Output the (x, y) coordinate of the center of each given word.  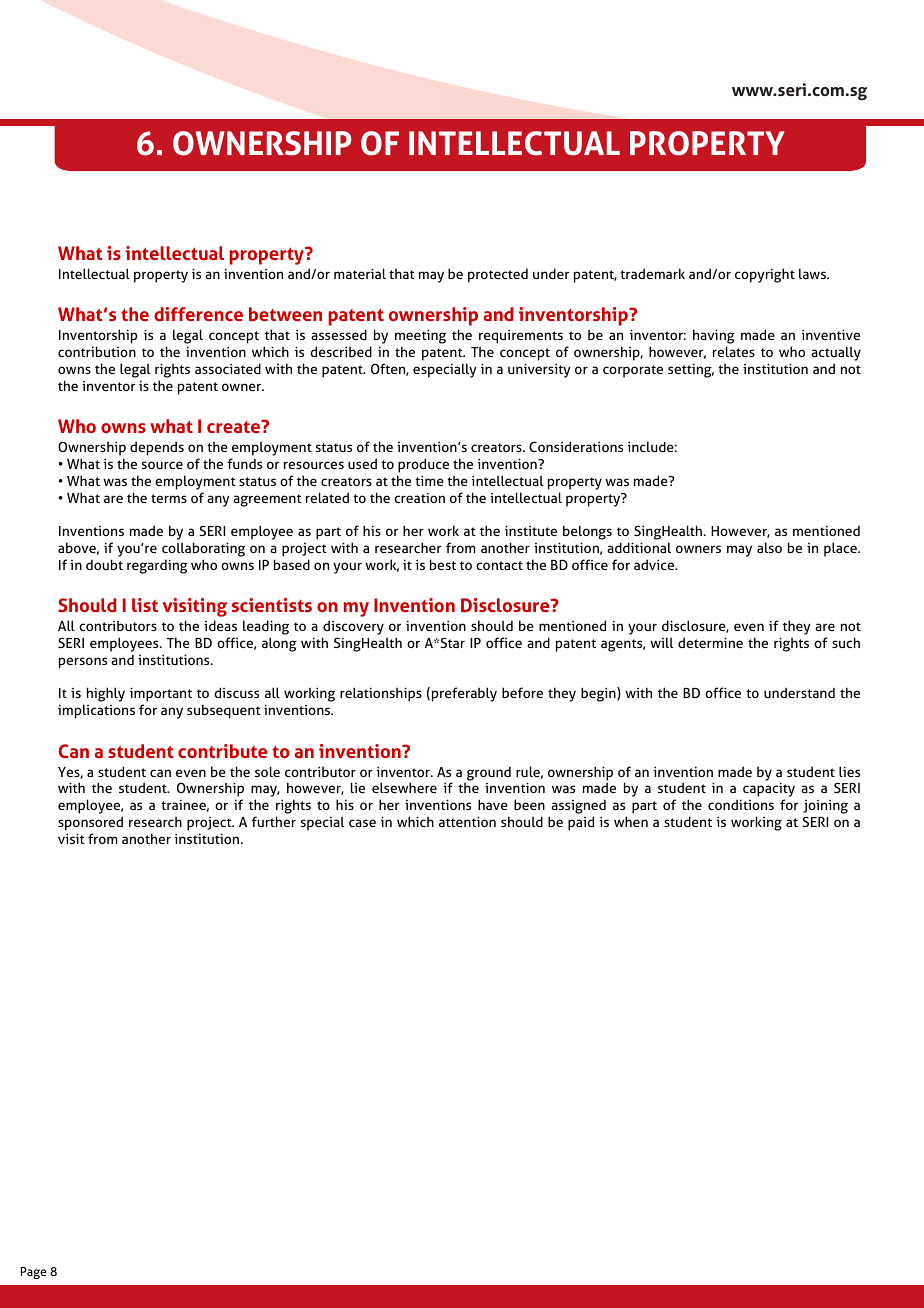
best (443, 564)
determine (710, 642)
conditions (741, 804)
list (145, 605)
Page (34, 1273)
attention (467, 821)
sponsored (90, 823)
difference (198, 314)
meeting (420, 338)
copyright (765, 275)
